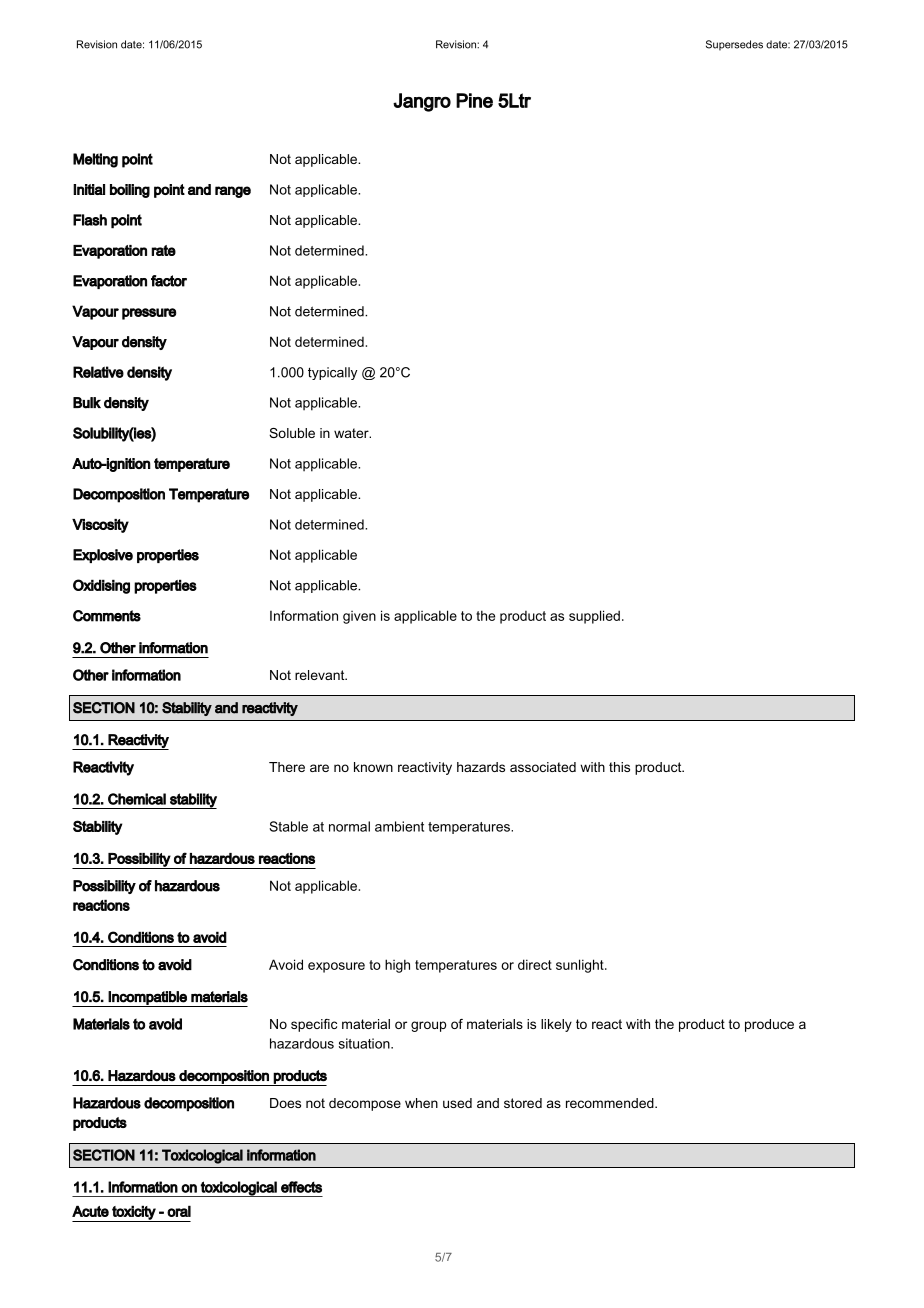 Image resolution: width=924 pixels, height=1308 pixels. What do you see at coordinates (95, 160) in the image?
I see `Melting` at bounding box center [95, 160].
